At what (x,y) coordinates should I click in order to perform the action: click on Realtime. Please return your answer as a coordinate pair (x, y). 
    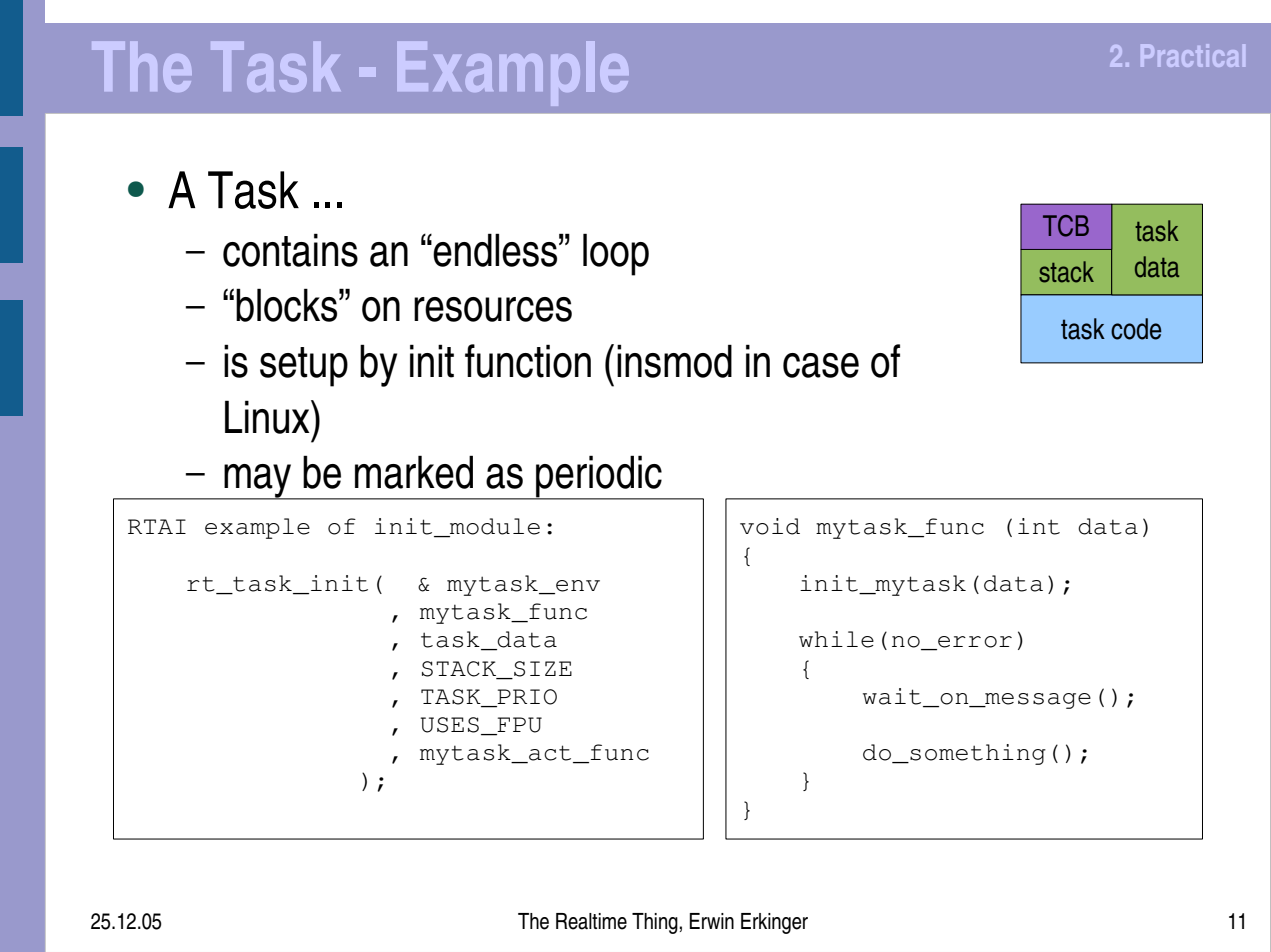
    Looking at the image, I should click on (591, 921).
